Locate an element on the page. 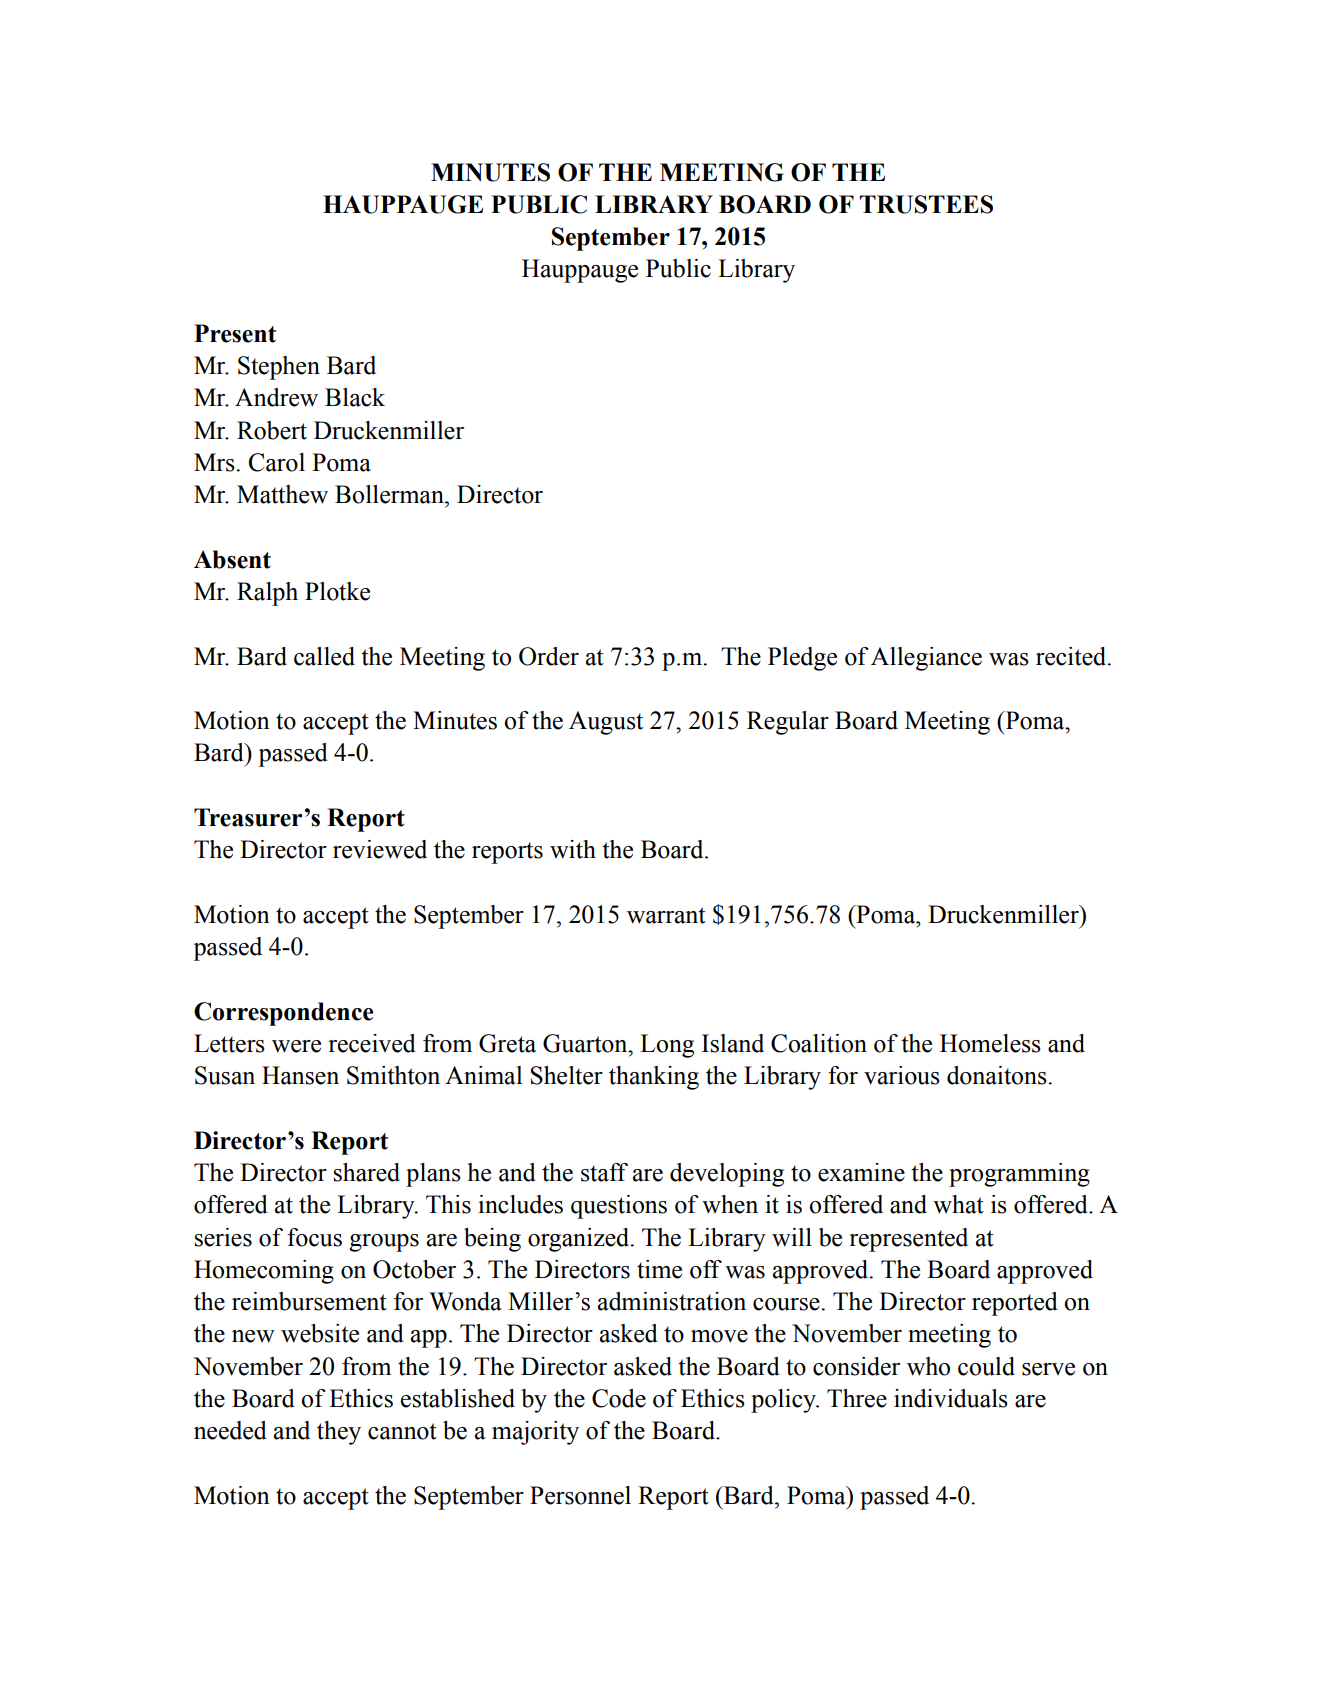 This page has width=1317, height=1704. they is located at coordinates (339, 1433).
